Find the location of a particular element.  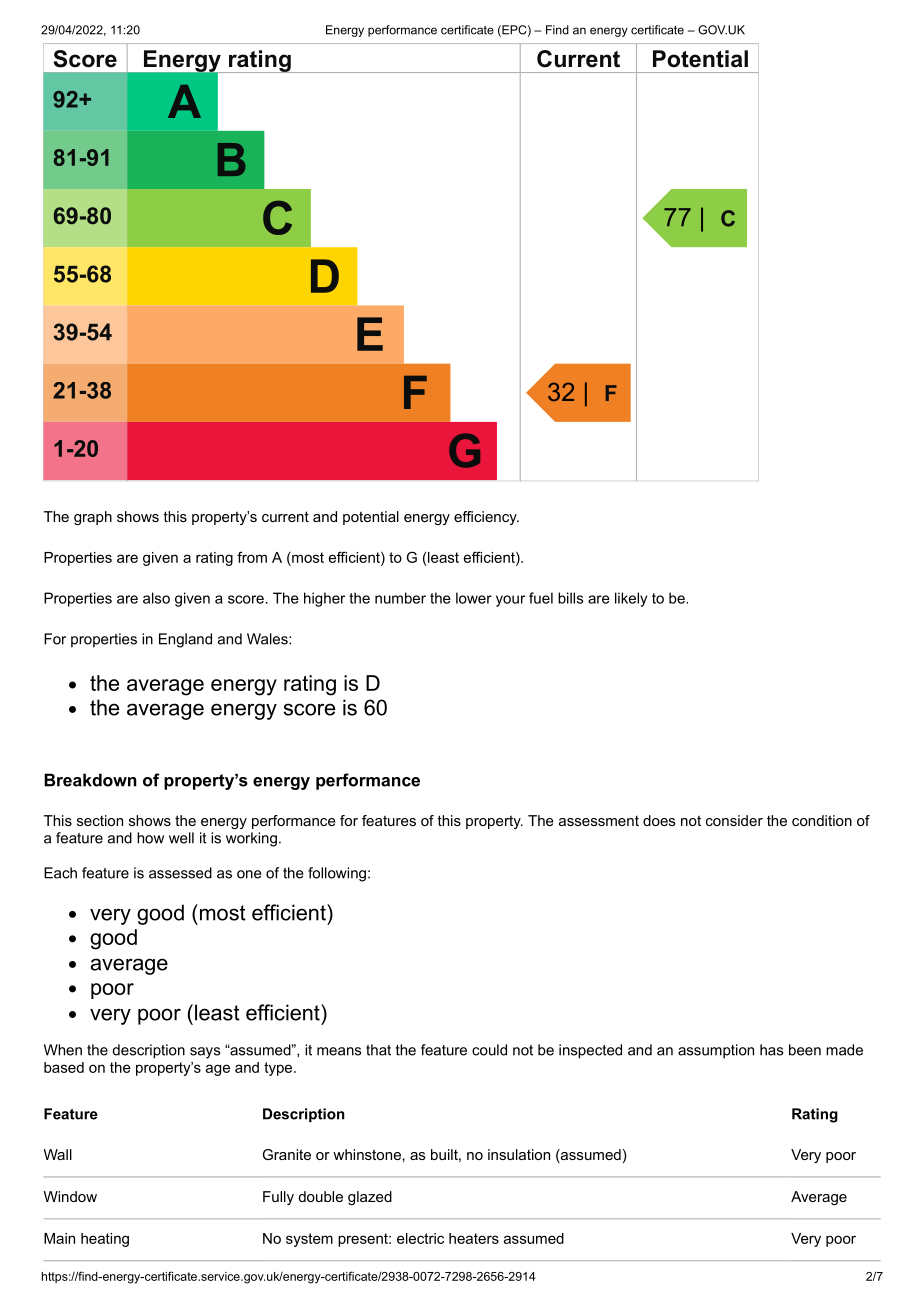

graph is located at coordinates (93, 518).
